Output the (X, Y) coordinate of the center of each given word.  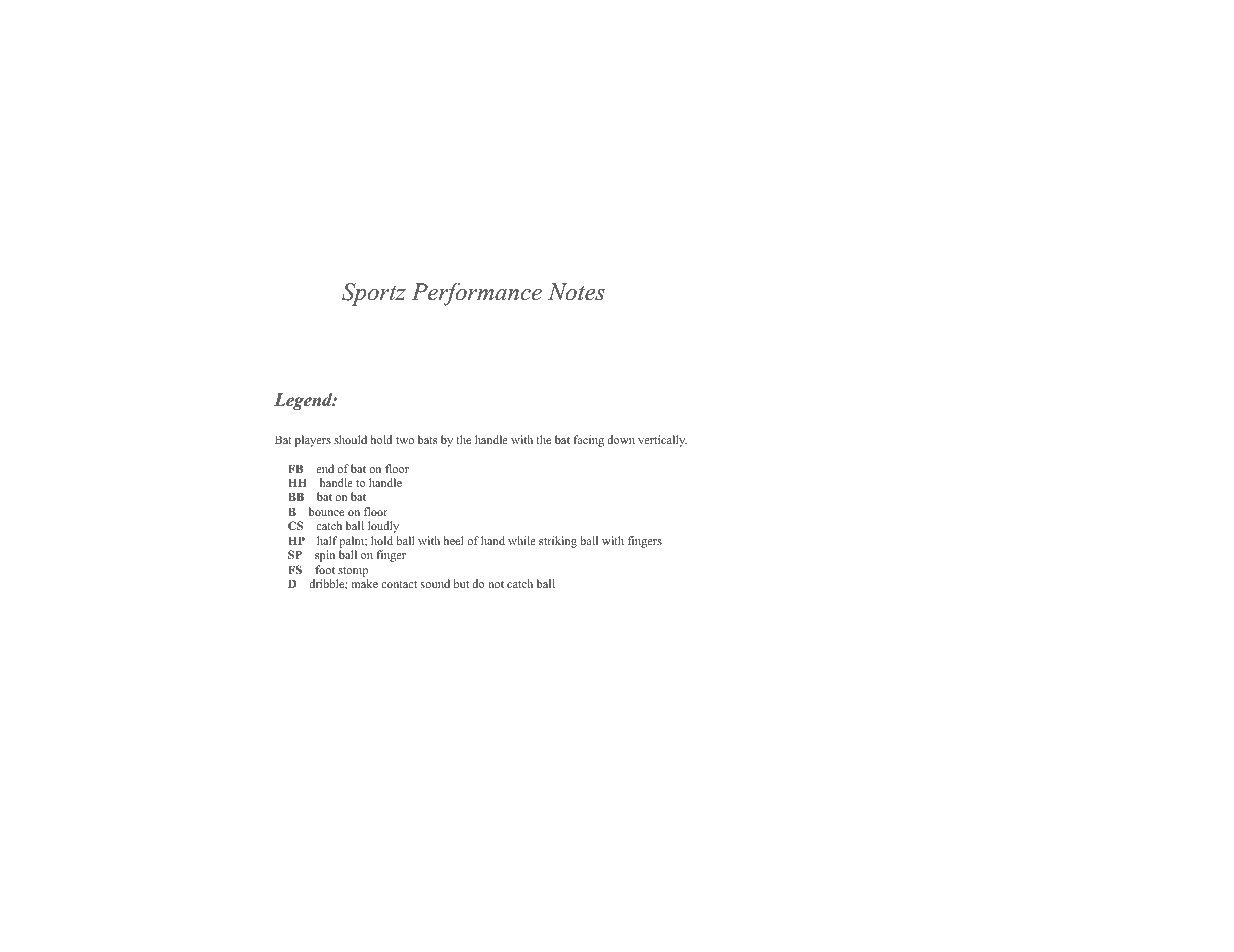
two (405, 440)
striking (558, 542)
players (313, 441)
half (327, 540)
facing (588, 441)
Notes (576, 292)
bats (427, 439)
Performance (476, 294)
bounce (326, 511)
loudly (383, 527)
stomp (352, 573)
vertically (662, 441)
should (350, 439)
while (522, 540)
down (621, 439)
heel (454, 540)
